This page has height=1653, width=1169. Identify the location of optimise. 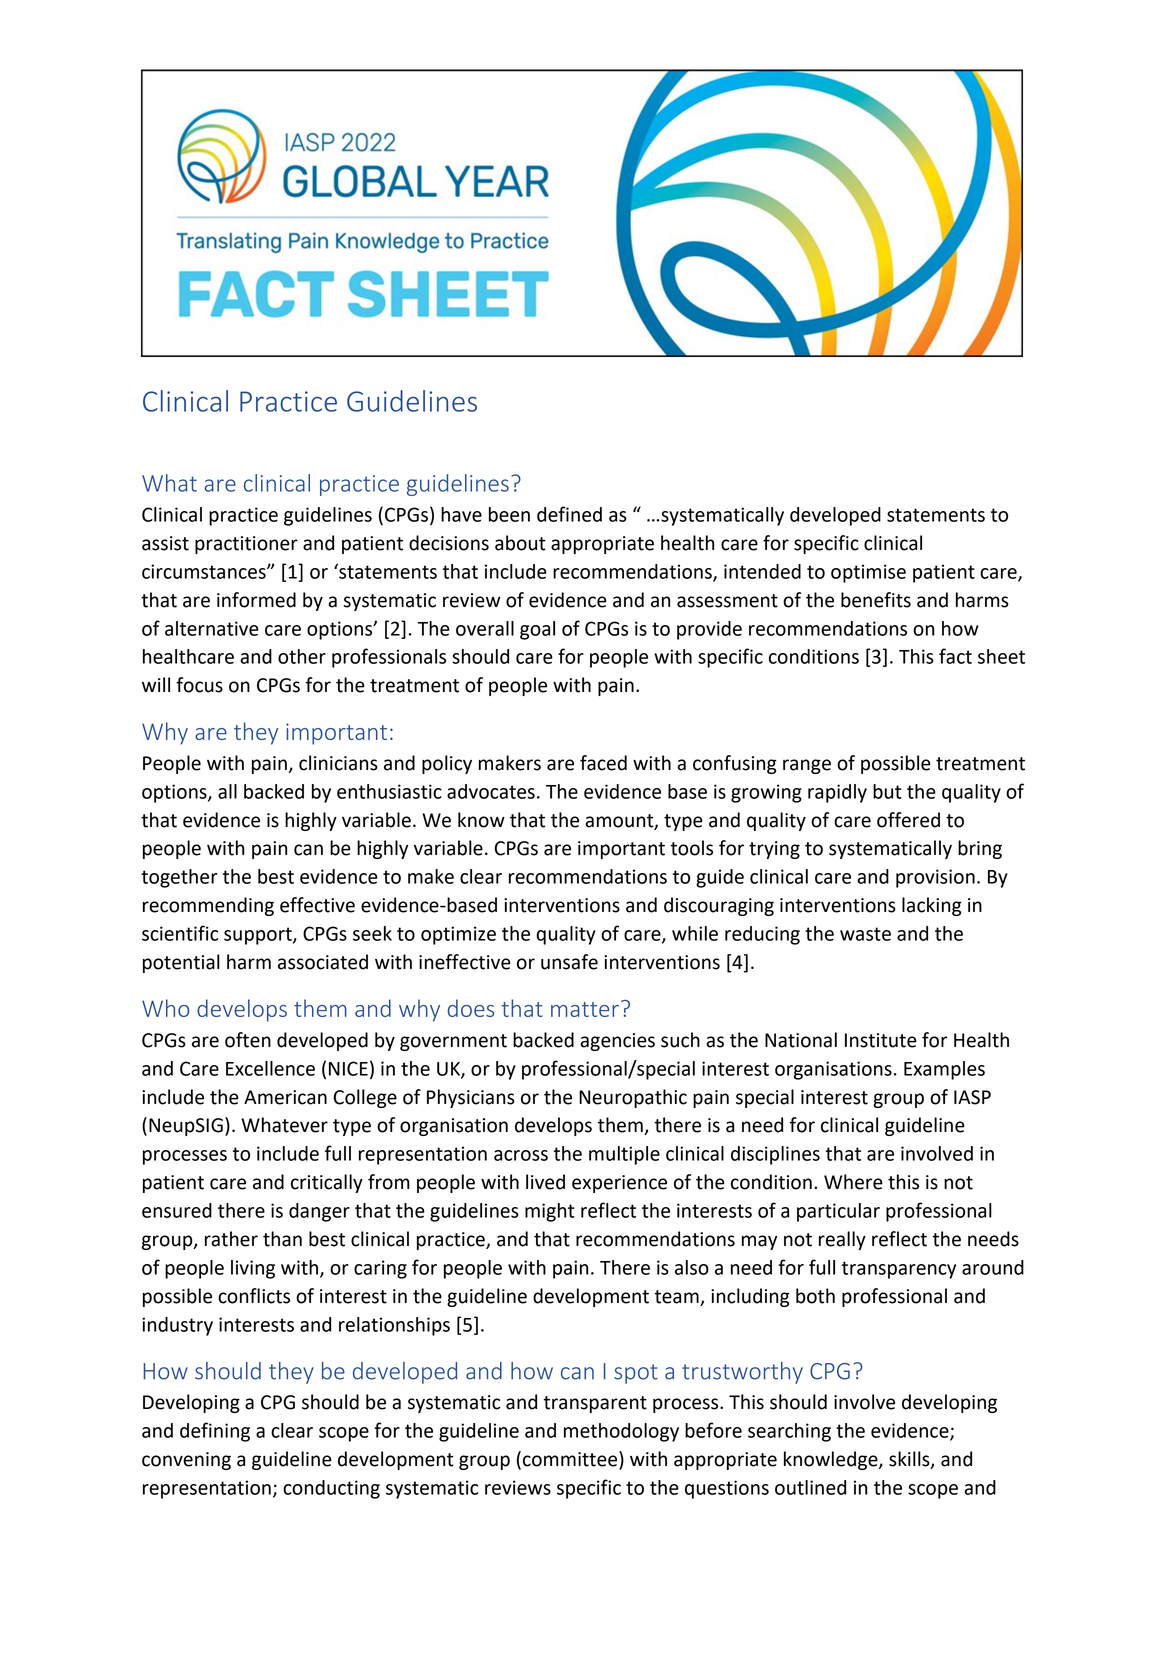
(868, 573).
